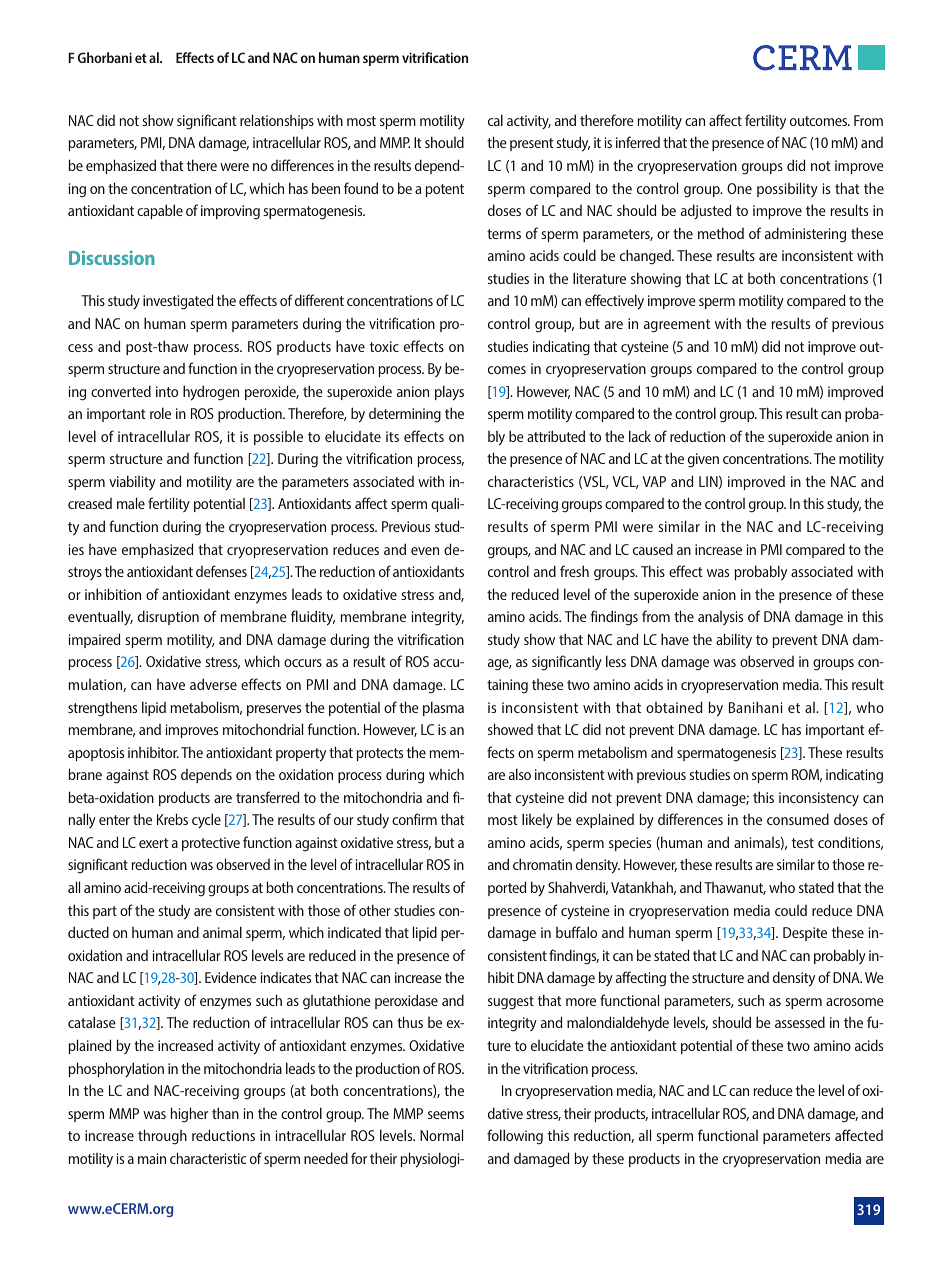  What do you see at coordinates (720, 618) in the screenshot?
I see `analysis` at bounding box center [720, 618].
